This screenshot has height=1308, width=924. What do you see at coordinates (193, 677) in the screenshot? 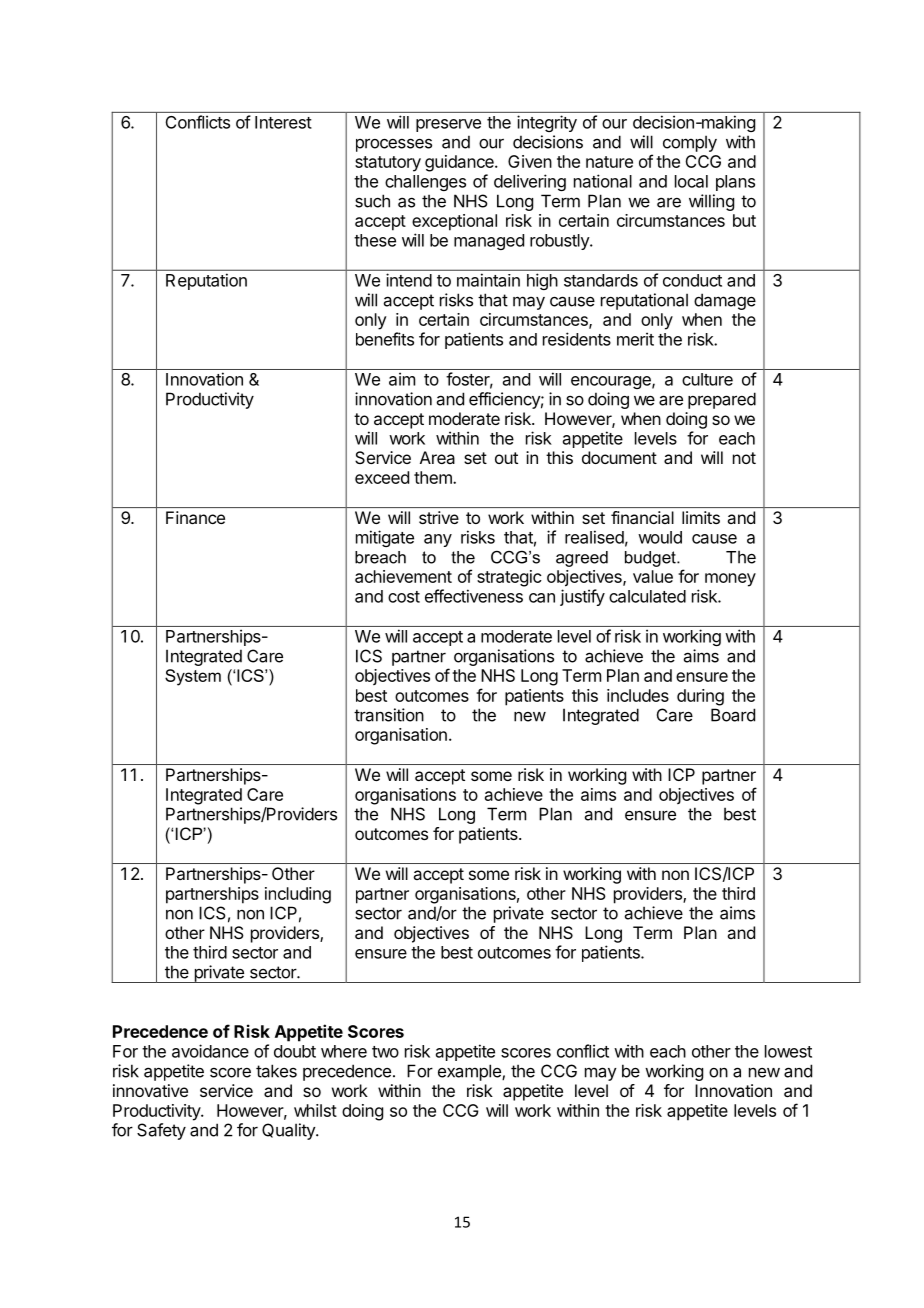
I see `System` at bounding box center [193, 677].
